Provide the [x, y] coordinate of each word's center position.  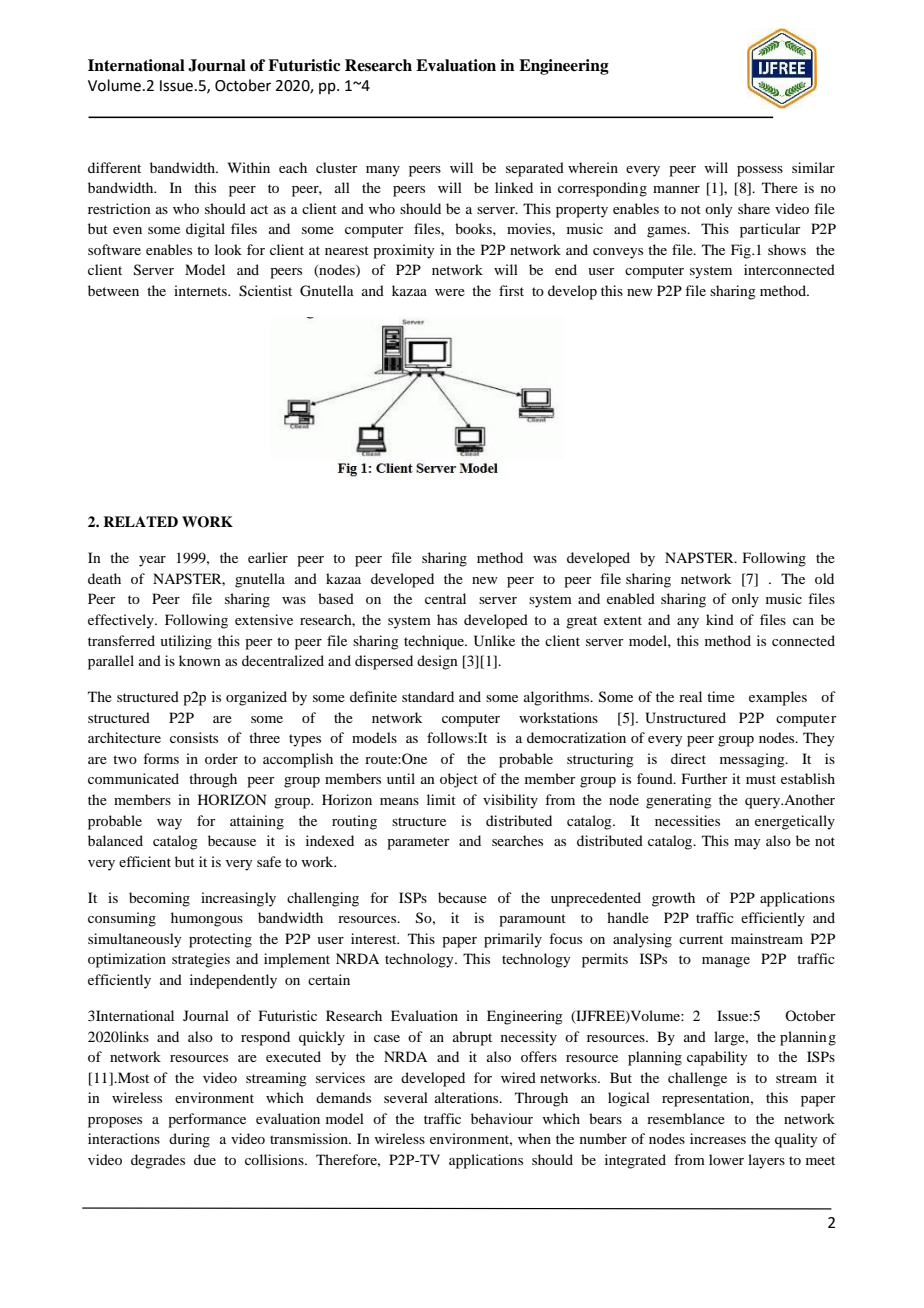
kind [720, 619]
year [152, 561]
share [754, 208]
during [189, 1140]
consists [194, 737]
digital [205, 230]
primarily [513, 940]
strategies [201, 960]
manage [726, 962]
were [450, 292]
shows [787, 249]
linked [514, 187]
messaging [753, 760]
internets [201, 290]
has [447, 619]
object [459, 780]
